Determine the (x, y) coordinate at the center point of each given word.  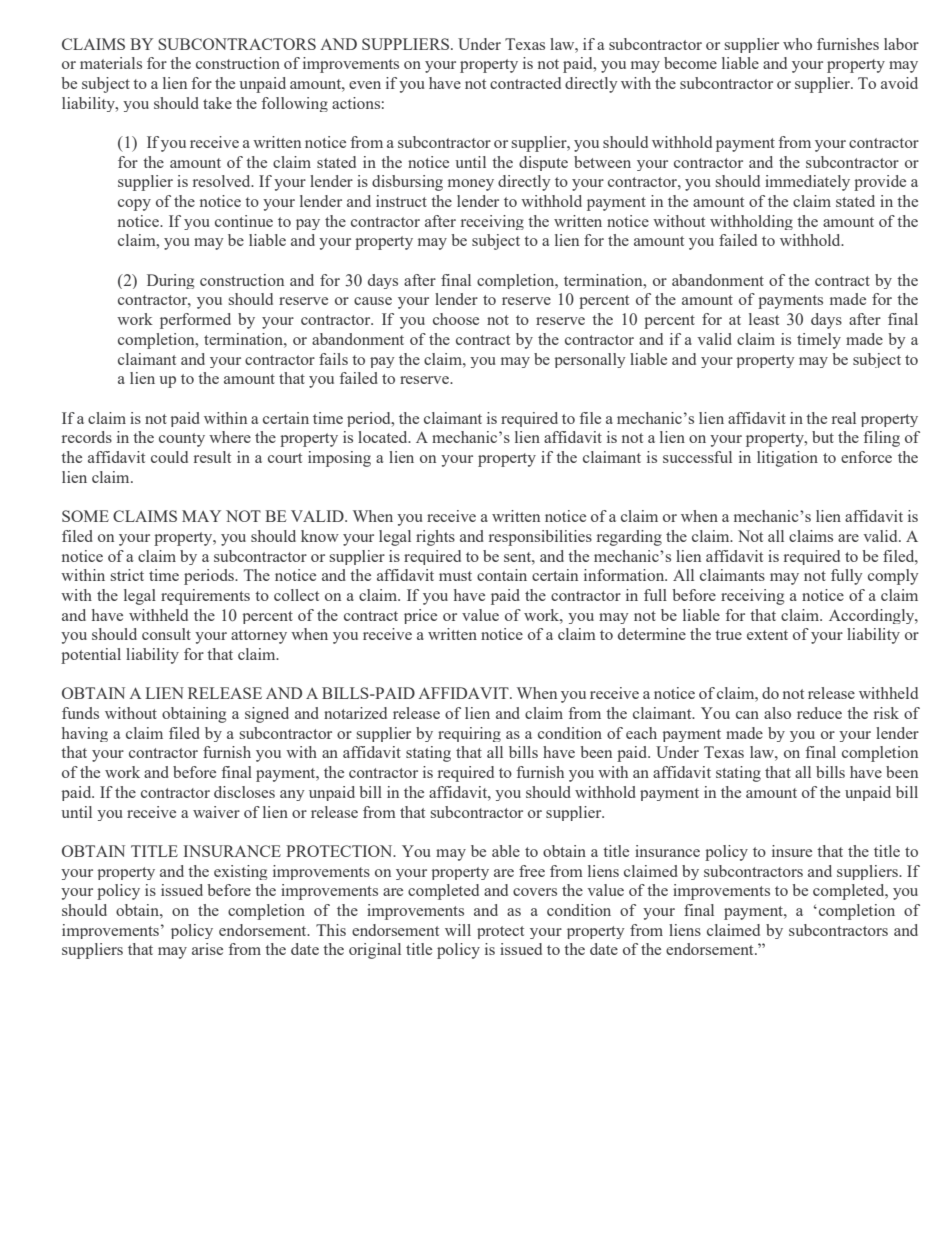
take (217, 103)
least (764, 319)
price (420, 616)
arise (207, 949)
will (458, 930)
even (365, 85)
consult (166, 634)
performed (195, 321)
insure (792, 851)
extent (767, 635)
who (797, 44)
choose (456, 319)
